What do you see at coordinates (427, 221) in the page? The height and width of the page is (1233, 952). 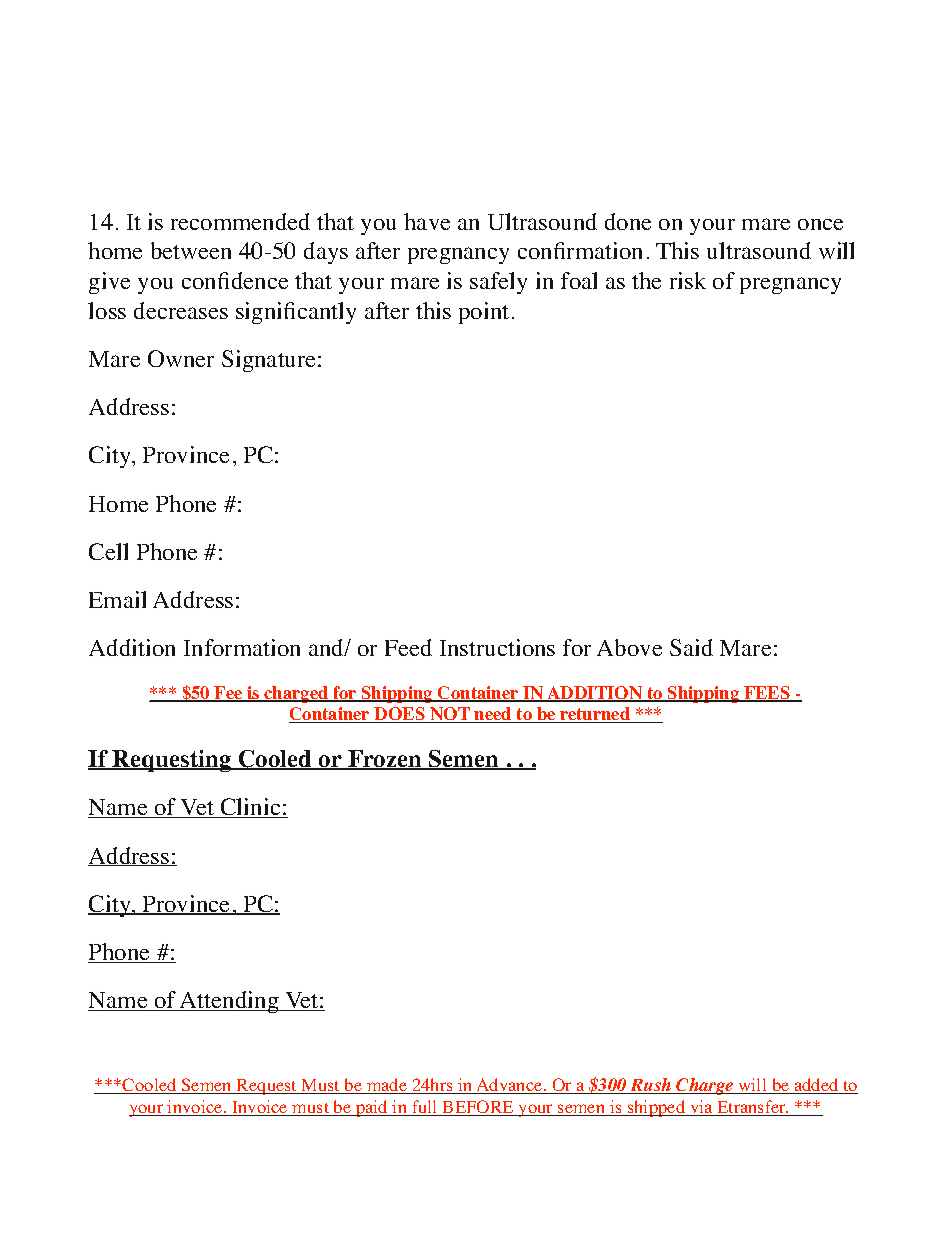 I see `have` at bounding box center [427, 221].
